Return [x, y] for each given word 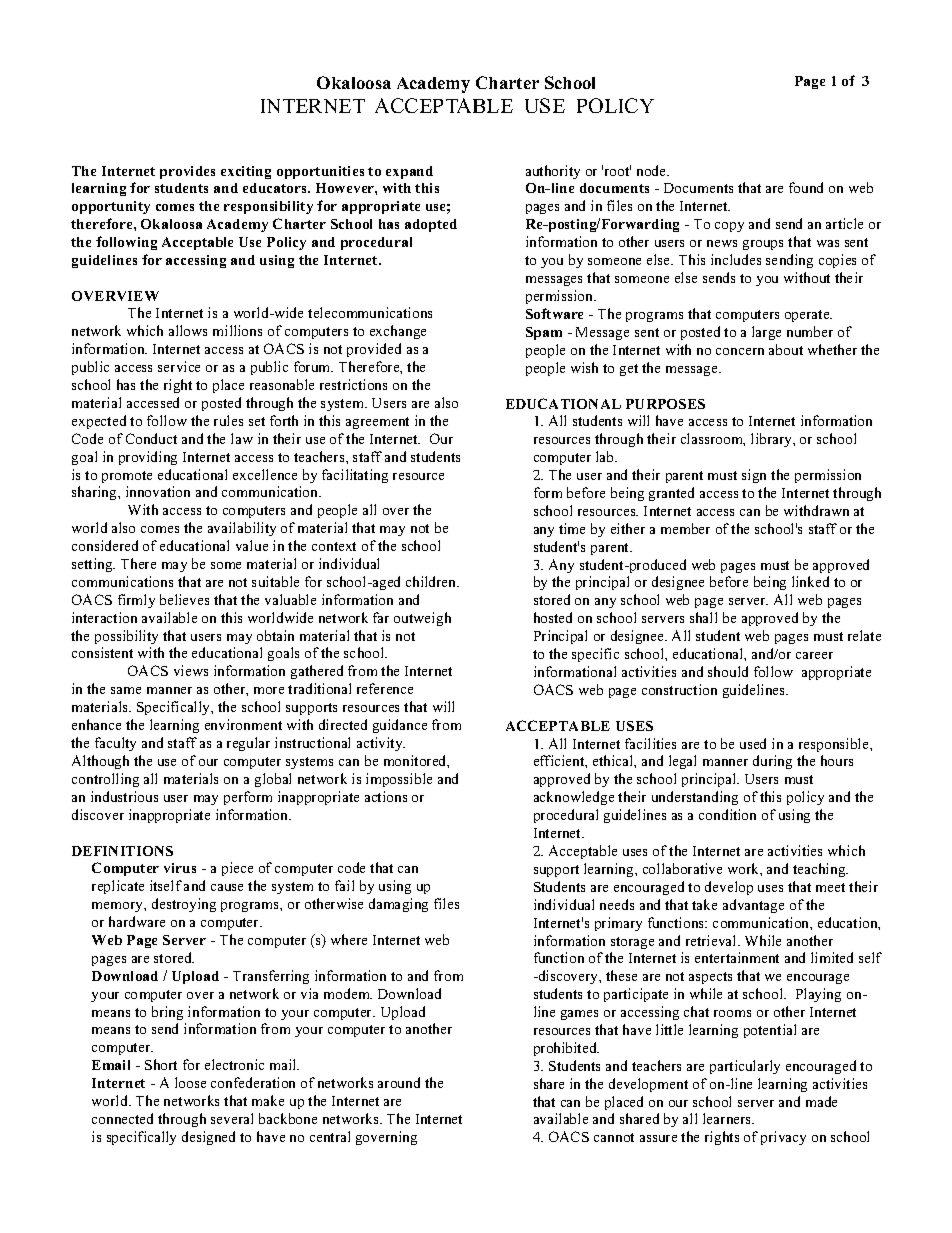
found [806, 187]
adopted [431, 225]
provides [187, 172]
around [399, 1082]
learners [728, 1118]
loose [190, 1082]
